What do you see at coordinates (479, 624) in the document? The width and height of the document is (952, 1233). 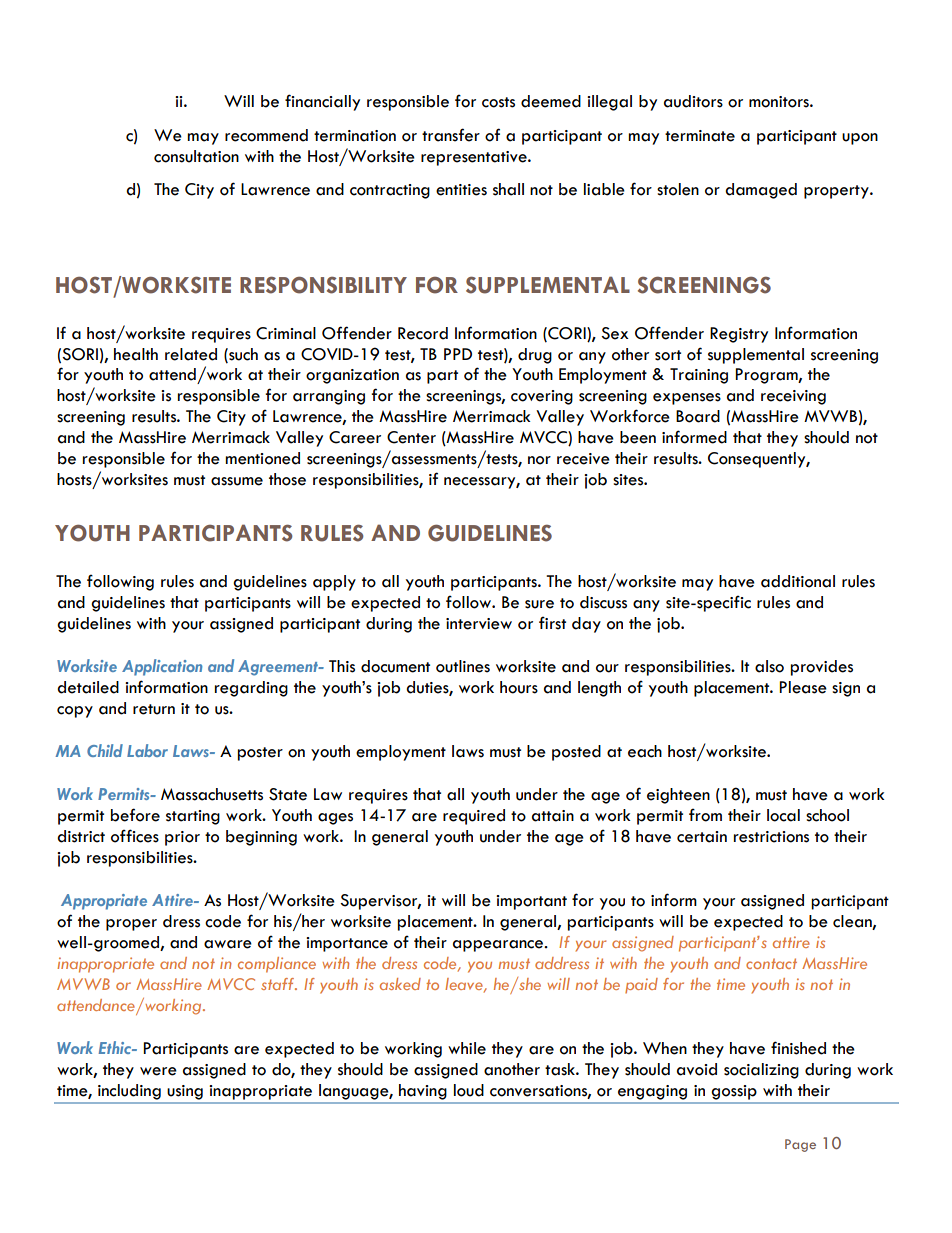 I see `interview` at bounding box center [479, 624].
